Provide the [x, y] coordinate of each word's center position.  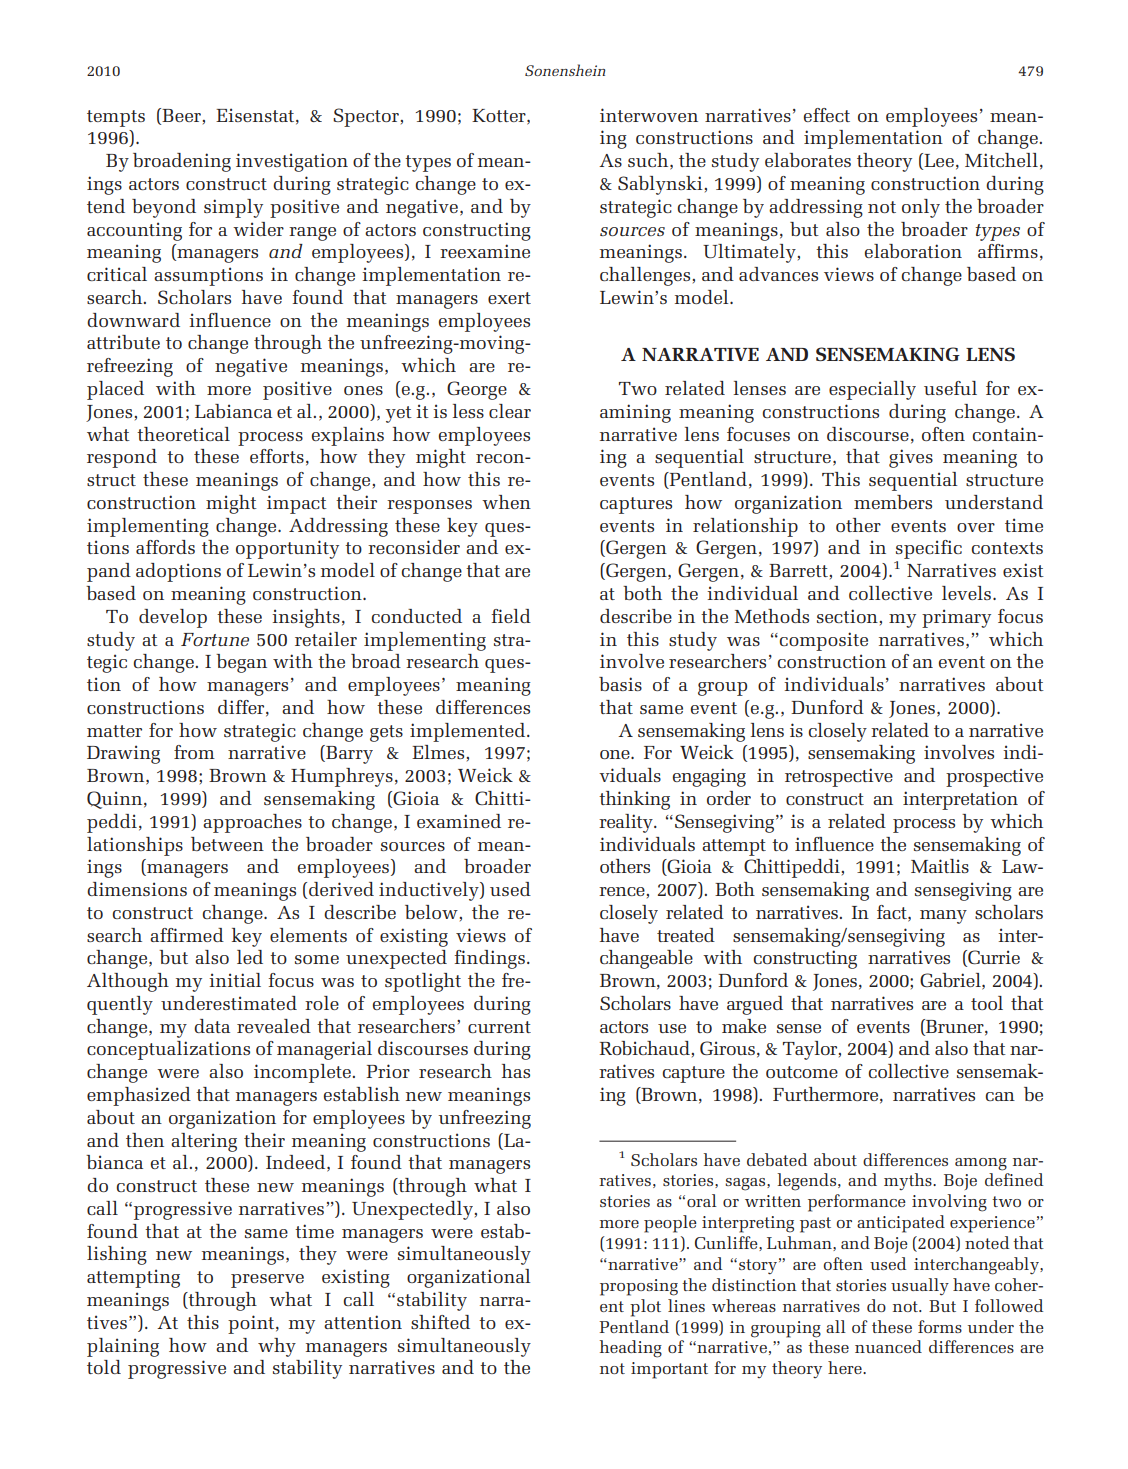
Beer [181, 115]
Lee [938, 161]
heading [631, 1349]
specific [929, 551]
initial [235, 980]
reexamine [485, 251]
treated [686, 935]
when [506, 502]
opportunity [287, 549]
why [277, 1347]
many [943, 917]
